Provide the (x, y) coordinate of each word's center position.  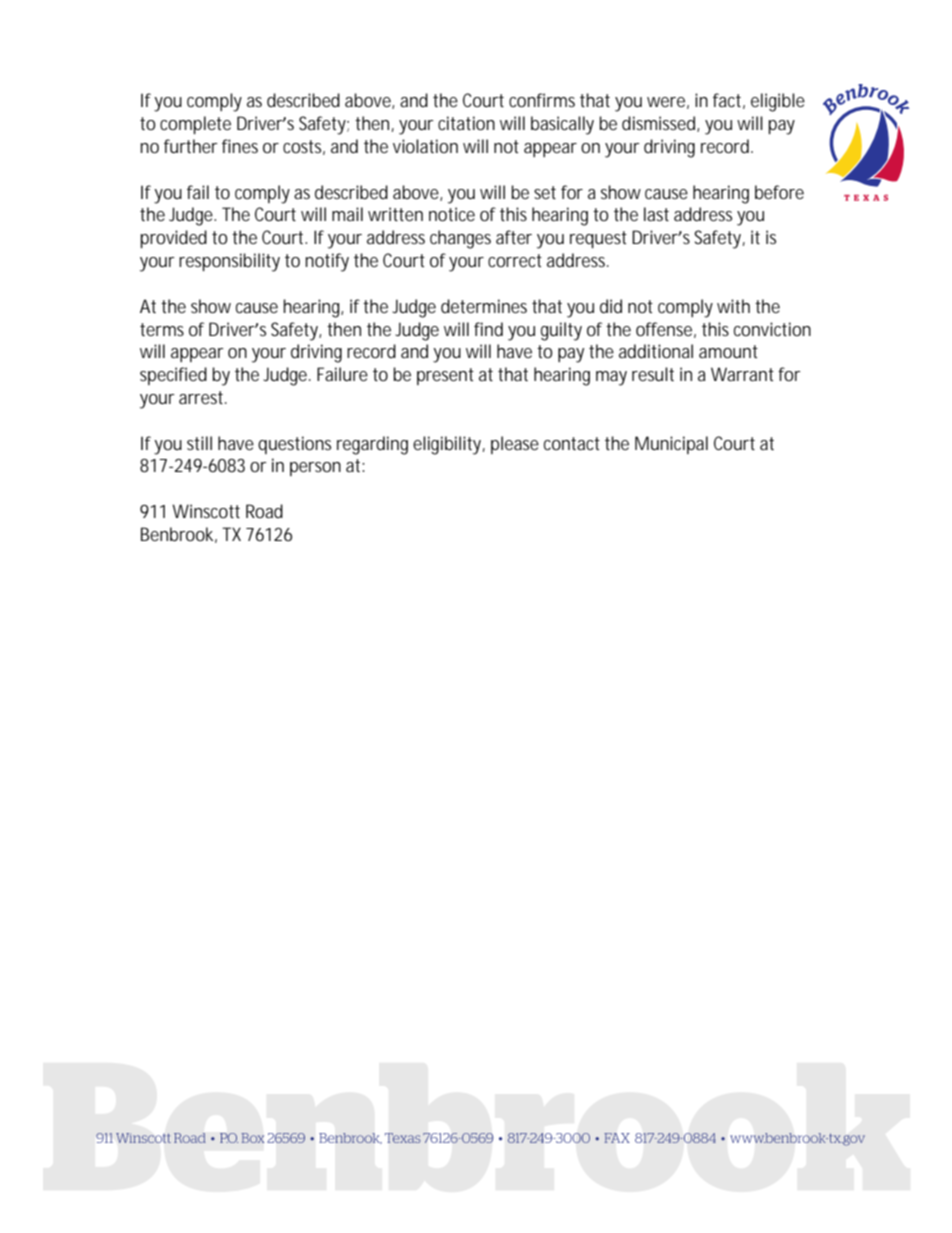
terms (162, 329)
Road (264, 511)
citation (466, 123)
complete (195, 125)
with (733, 306)
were (668, 103)
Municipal (671, 445)
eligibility (449, 445)
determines (484, 306)
